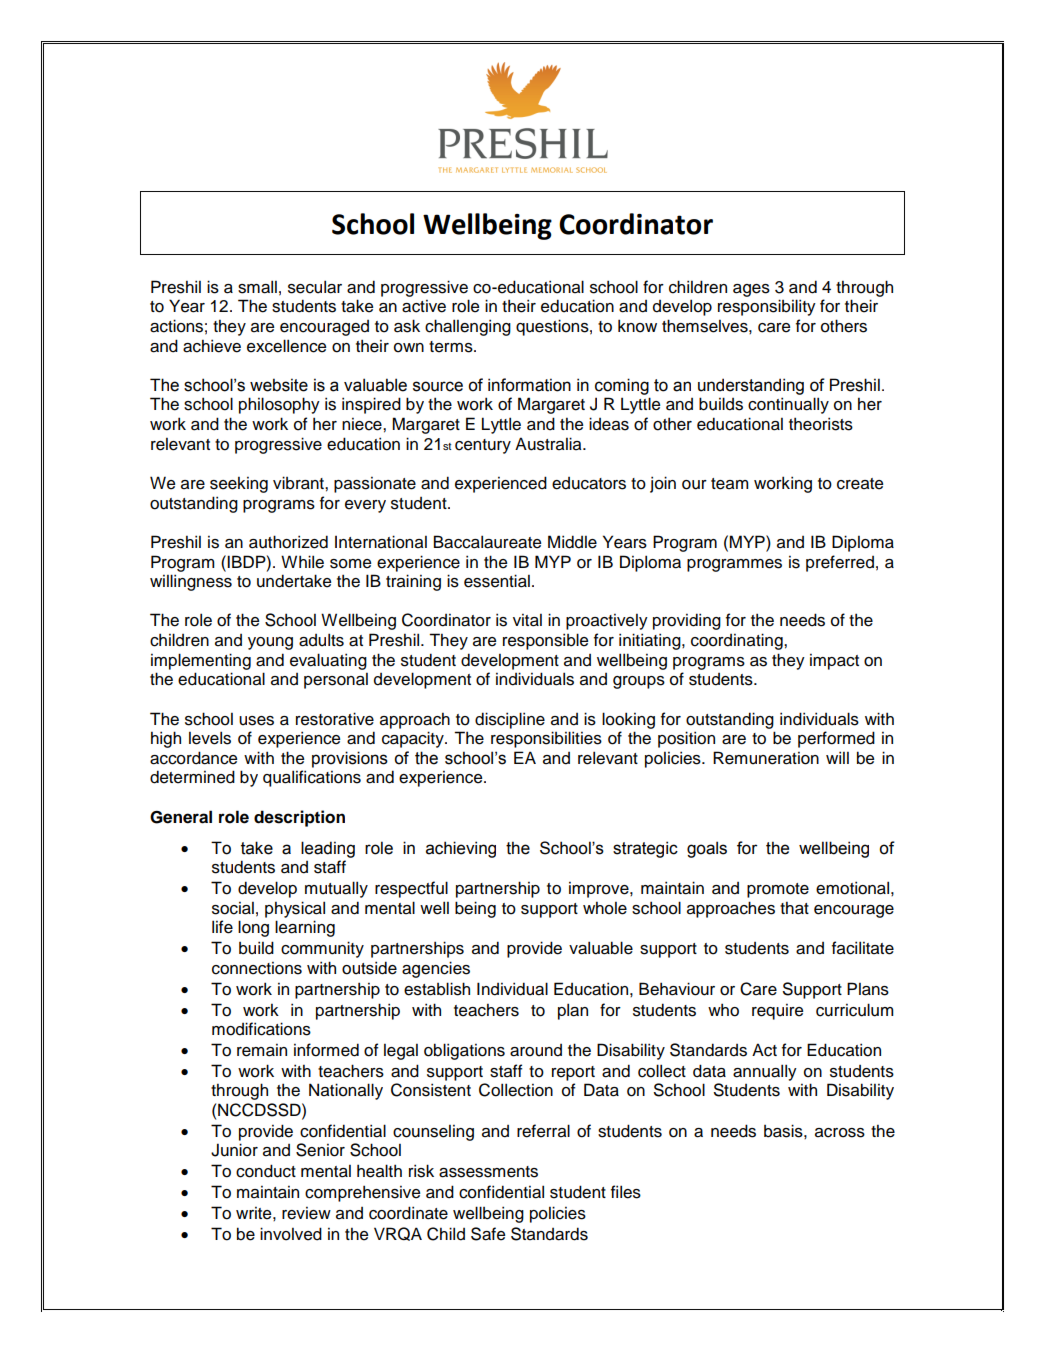 This image has height=1352, width=1045. What do you see at coordinates (546, 739) in the image?
I see `responsibilities` at bounding box center [546, 739].
